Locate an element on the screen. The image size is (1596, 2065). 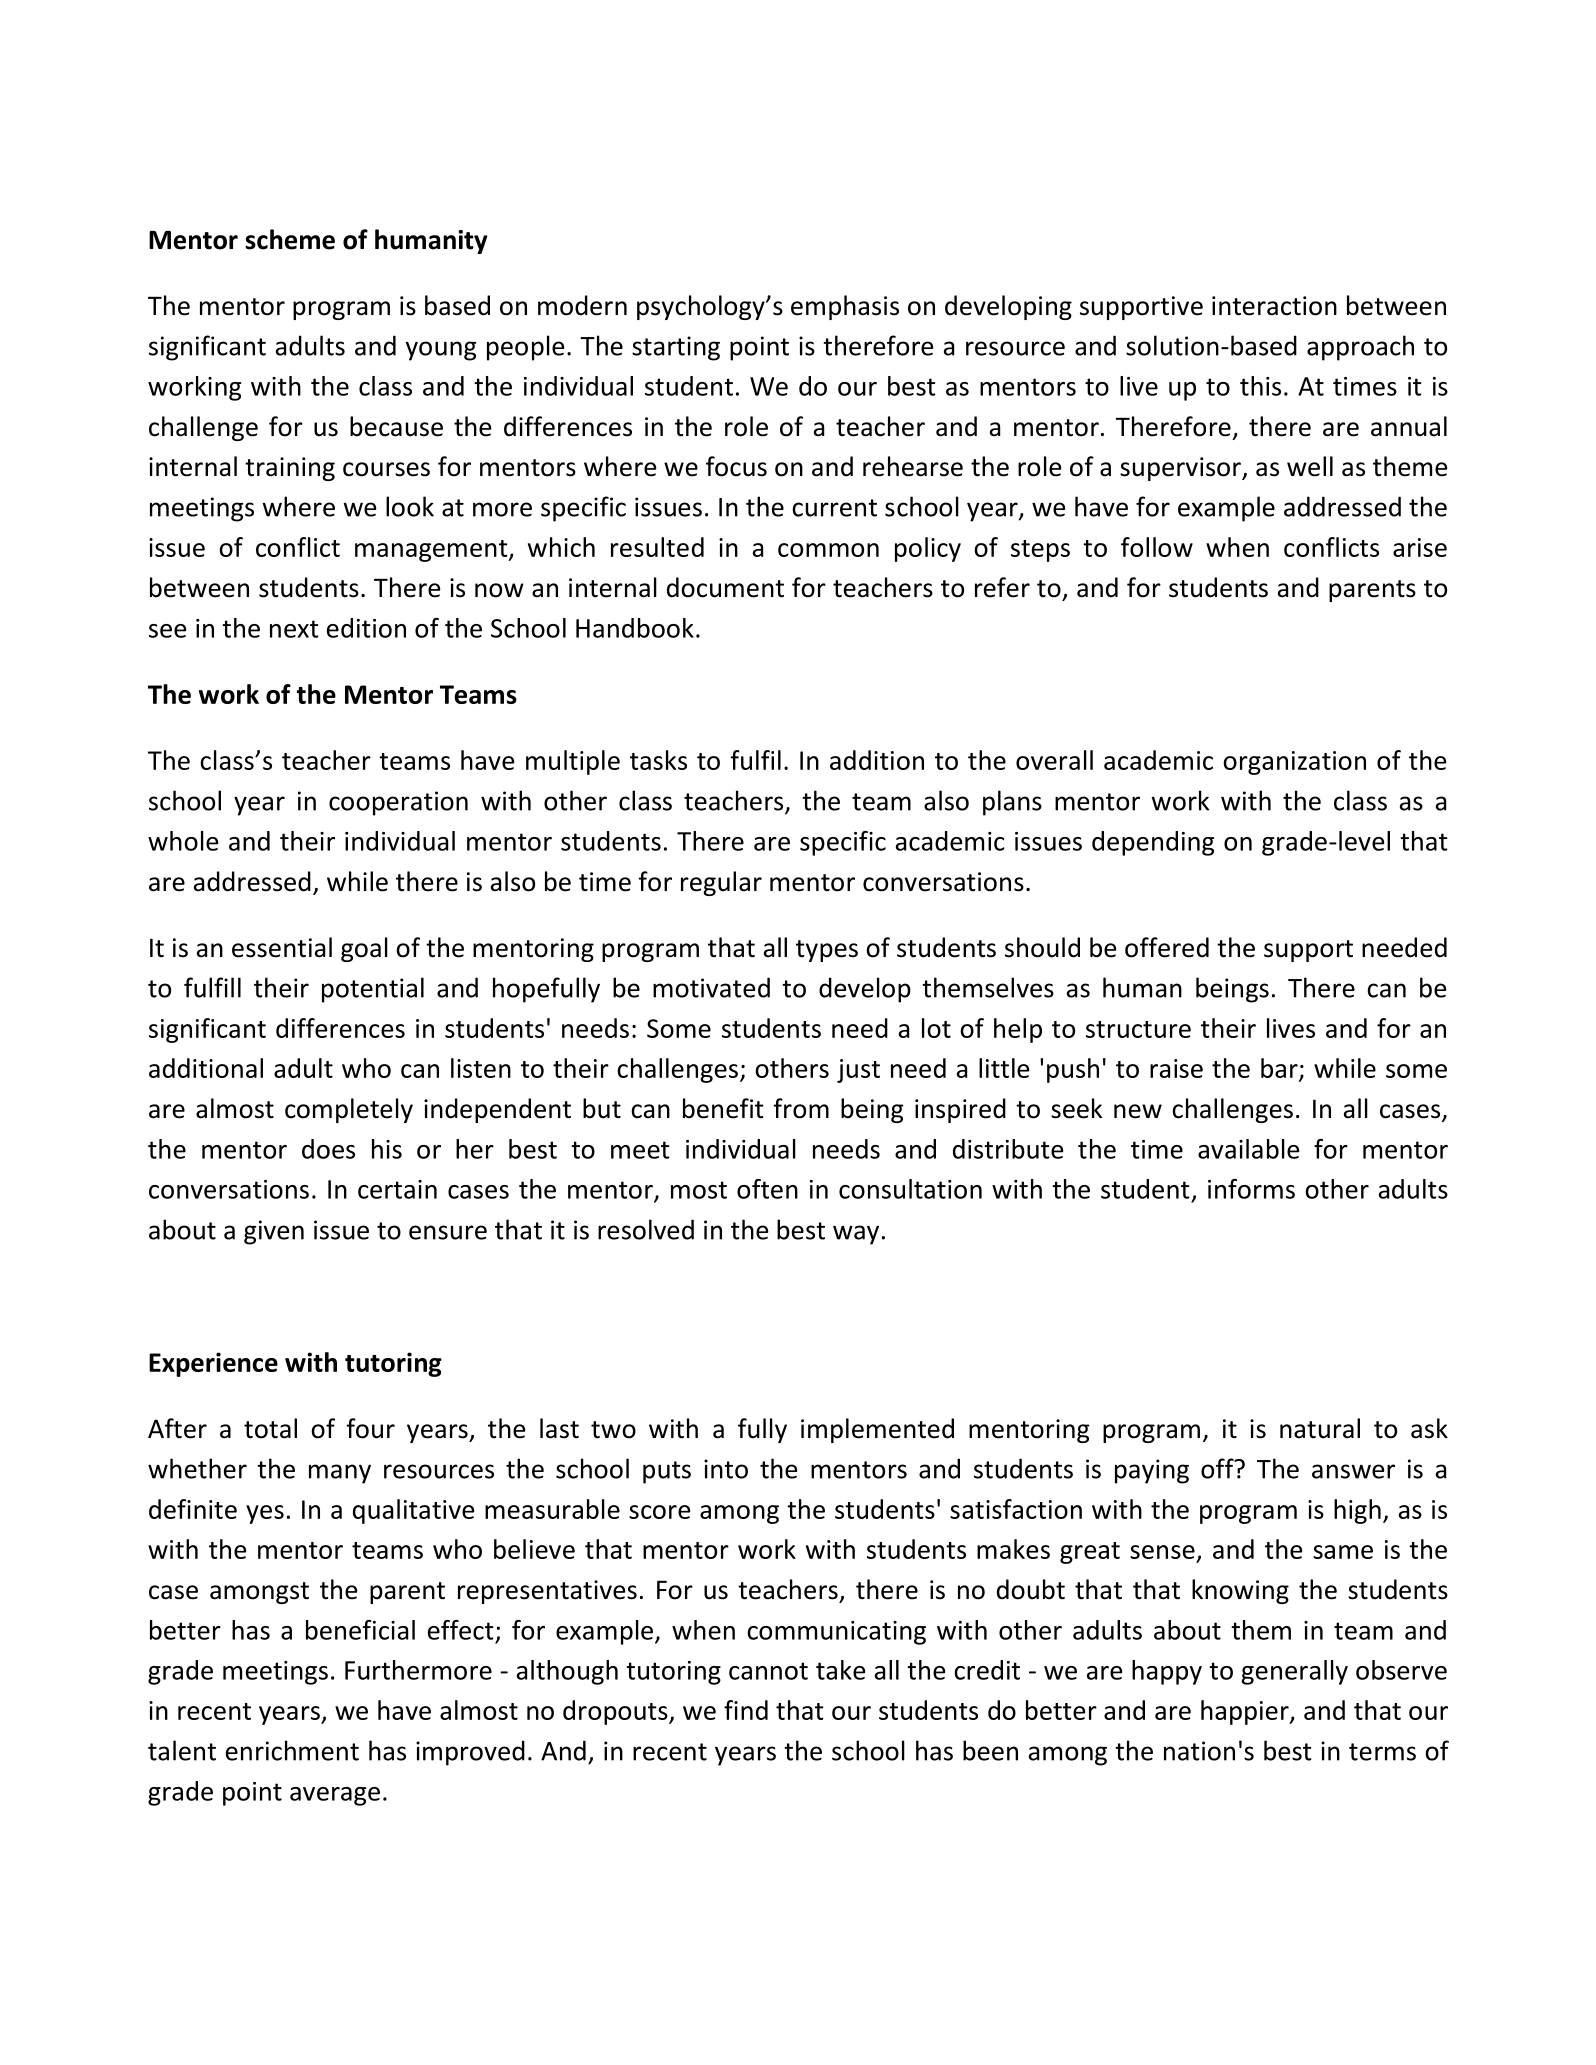
natural is located at coordinates (1320, 1428).
